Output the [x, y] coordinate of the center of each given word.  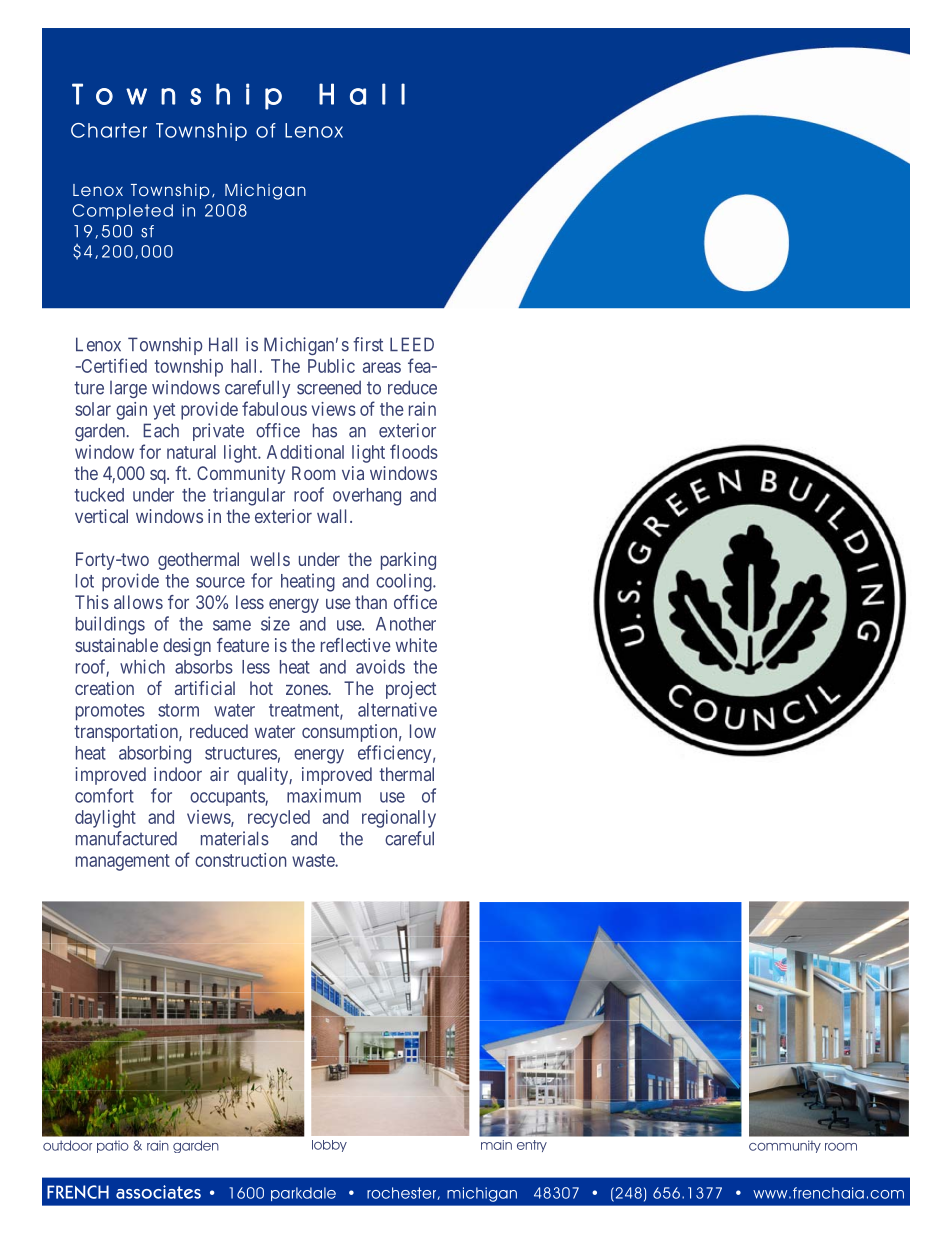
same [232, 625]
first [368, 344]
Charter [109, 130]
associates [158, 1192]
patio [113, 1147]
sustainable [116, 645]
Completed [123, 212]
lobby [329, 1146]
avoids [380, 666]
